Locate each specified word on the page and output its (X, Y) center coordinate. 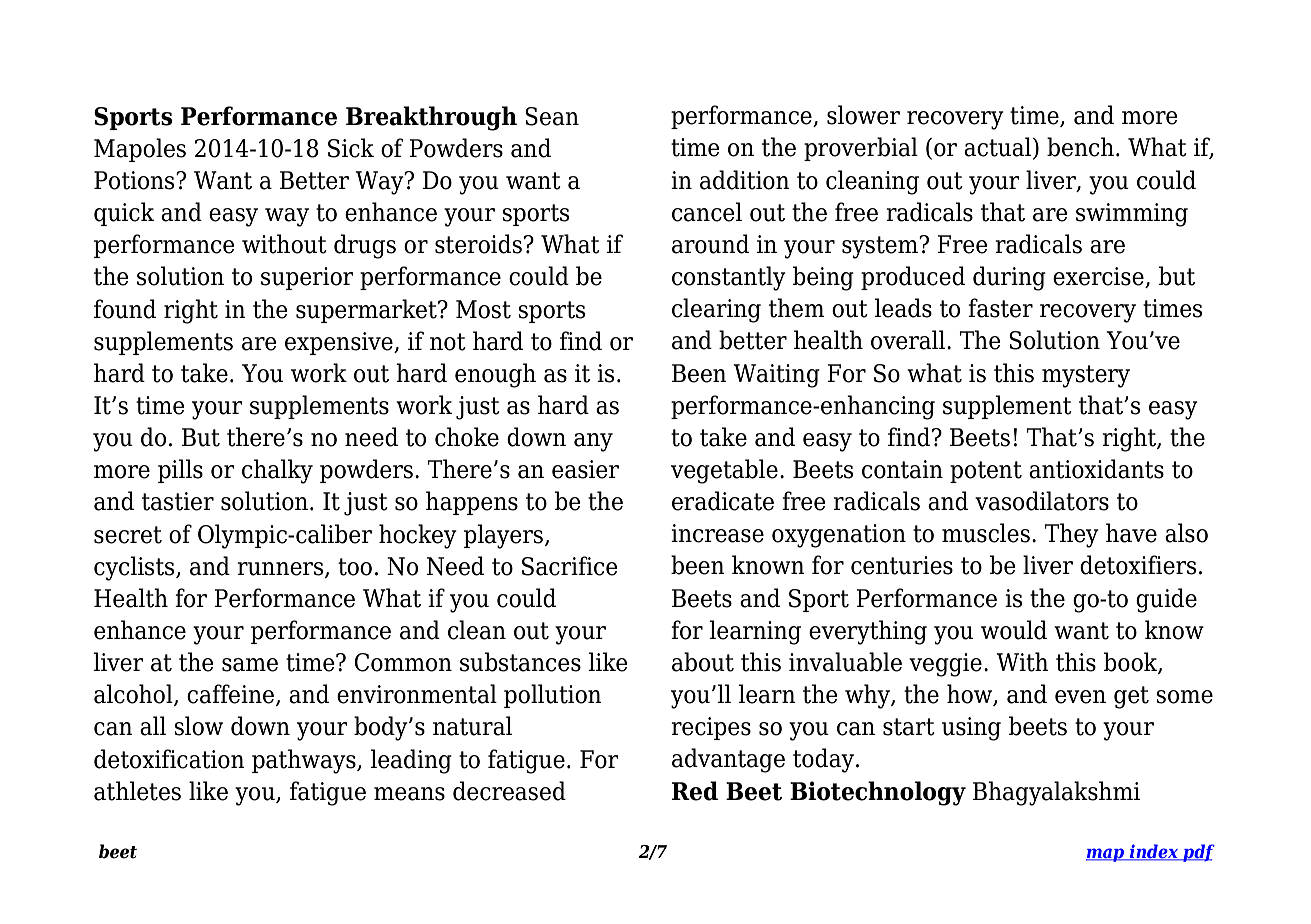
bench (1080, 147)
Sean (552, 116)
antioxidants (1096, 469)
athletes (137, 791)
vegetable (724, 471)
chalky (277, 471)
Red (695, 791)
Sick (351, 148)
